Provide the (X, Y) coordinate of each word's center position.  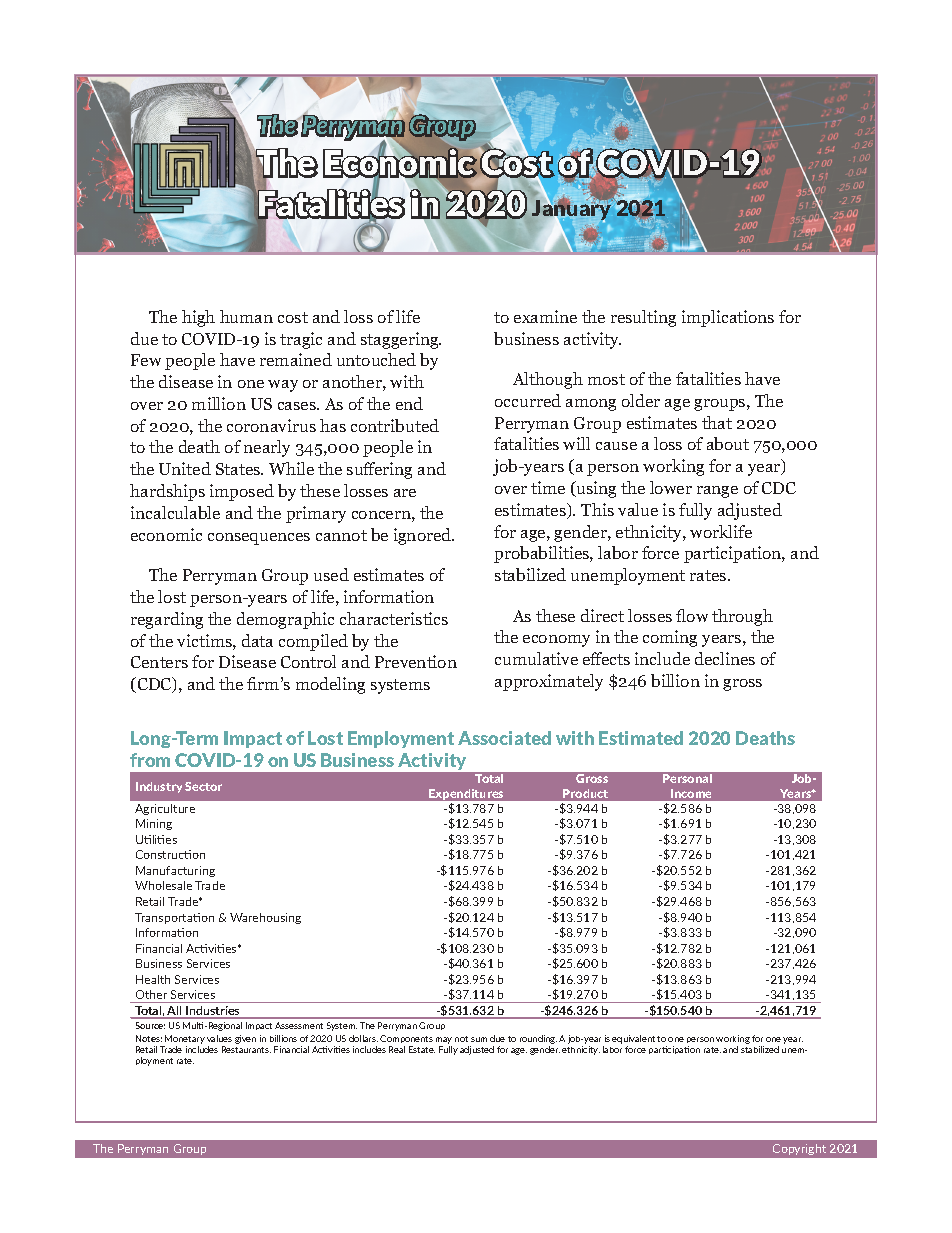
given (245, 1039)
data (257, 640)
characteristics (394, 618)
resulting (643, 318)
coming (670, 638)
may (444, 1040)
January (573, 210)
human (246, 316)
